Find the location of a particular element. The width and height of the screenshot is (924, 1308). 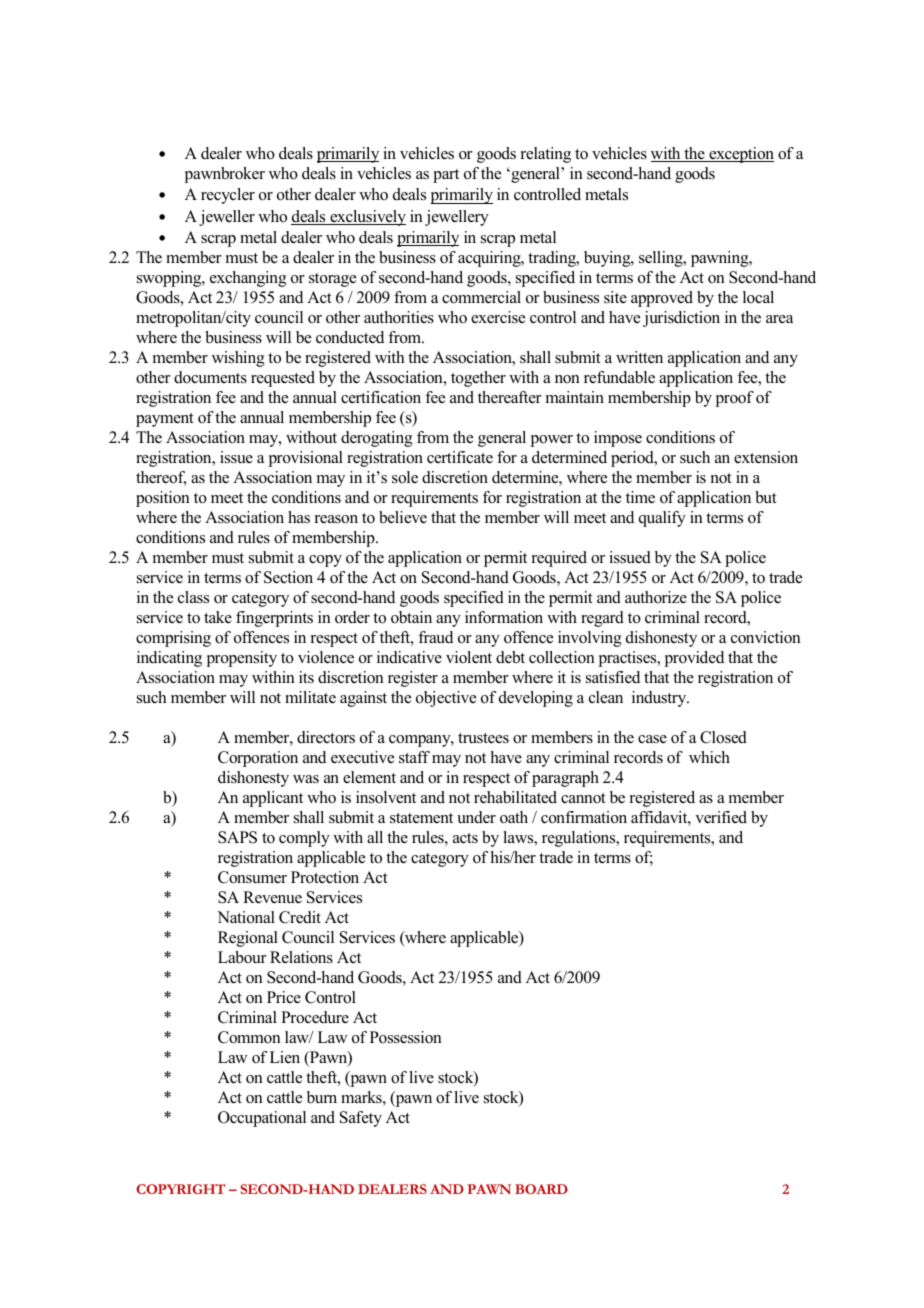

National is located at coordinates (246, 917).
